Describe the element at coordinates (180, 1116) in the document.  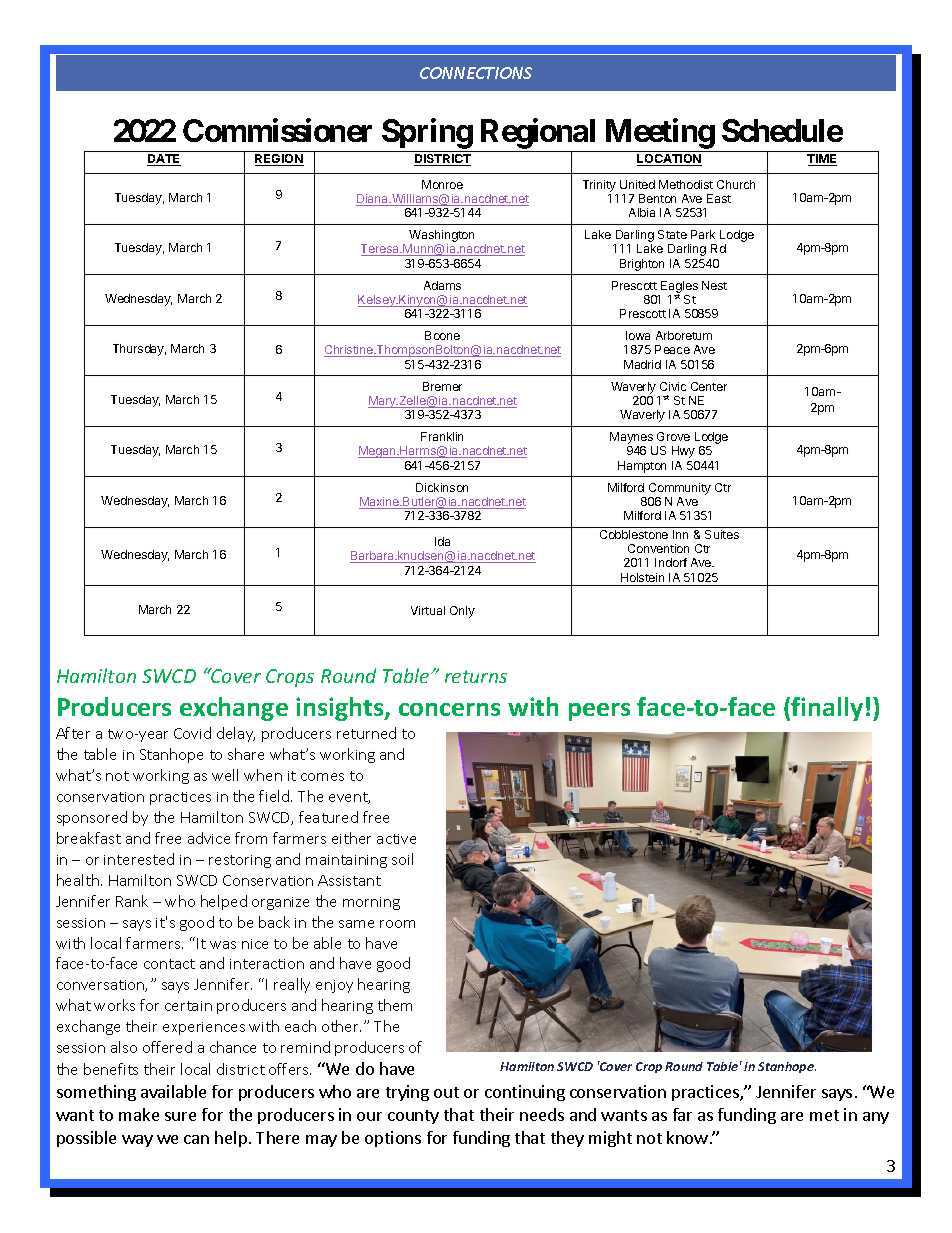
I see `sure` at that location.
